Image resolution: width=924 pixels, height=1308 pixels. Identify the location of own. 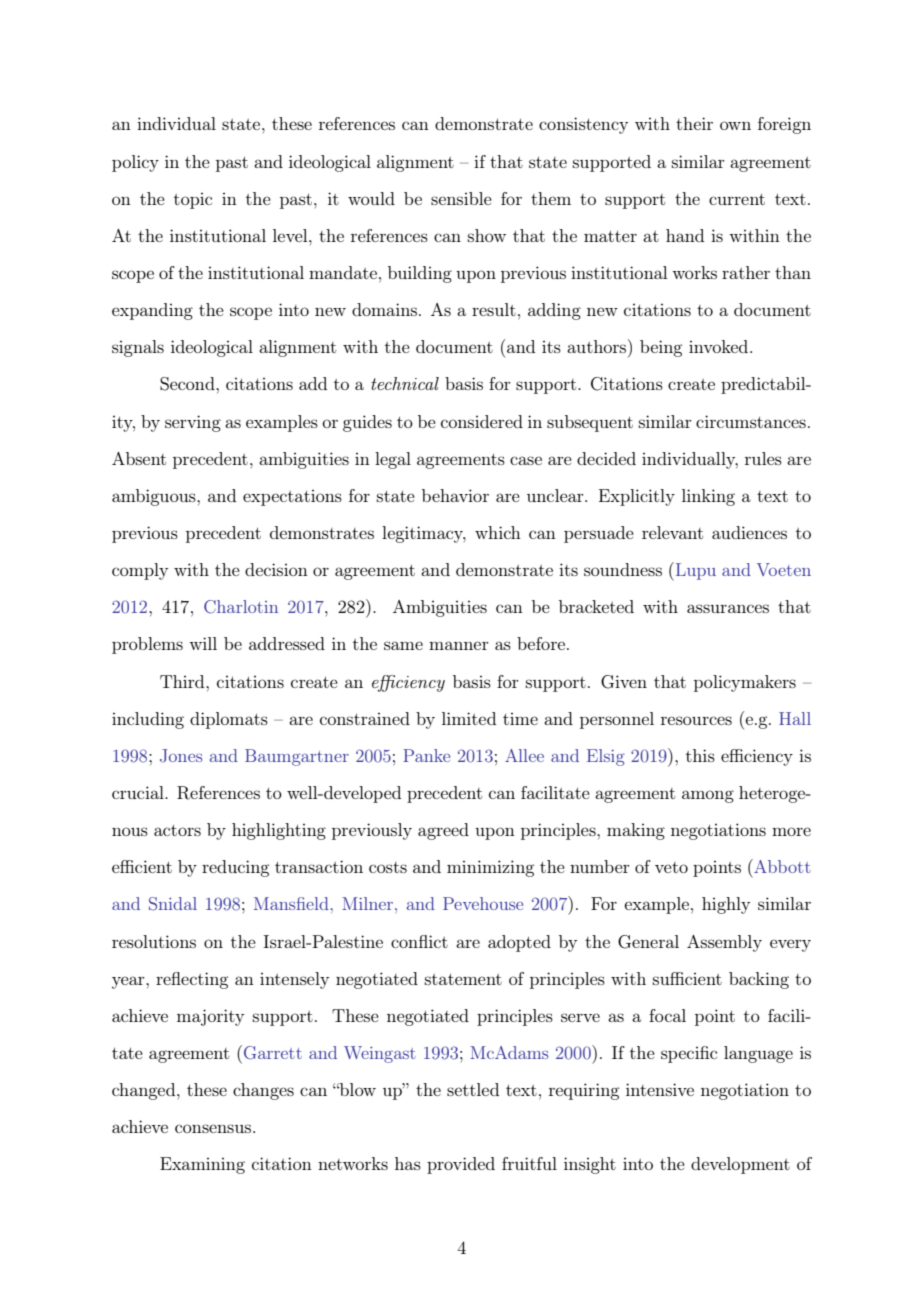
(735, 125).
